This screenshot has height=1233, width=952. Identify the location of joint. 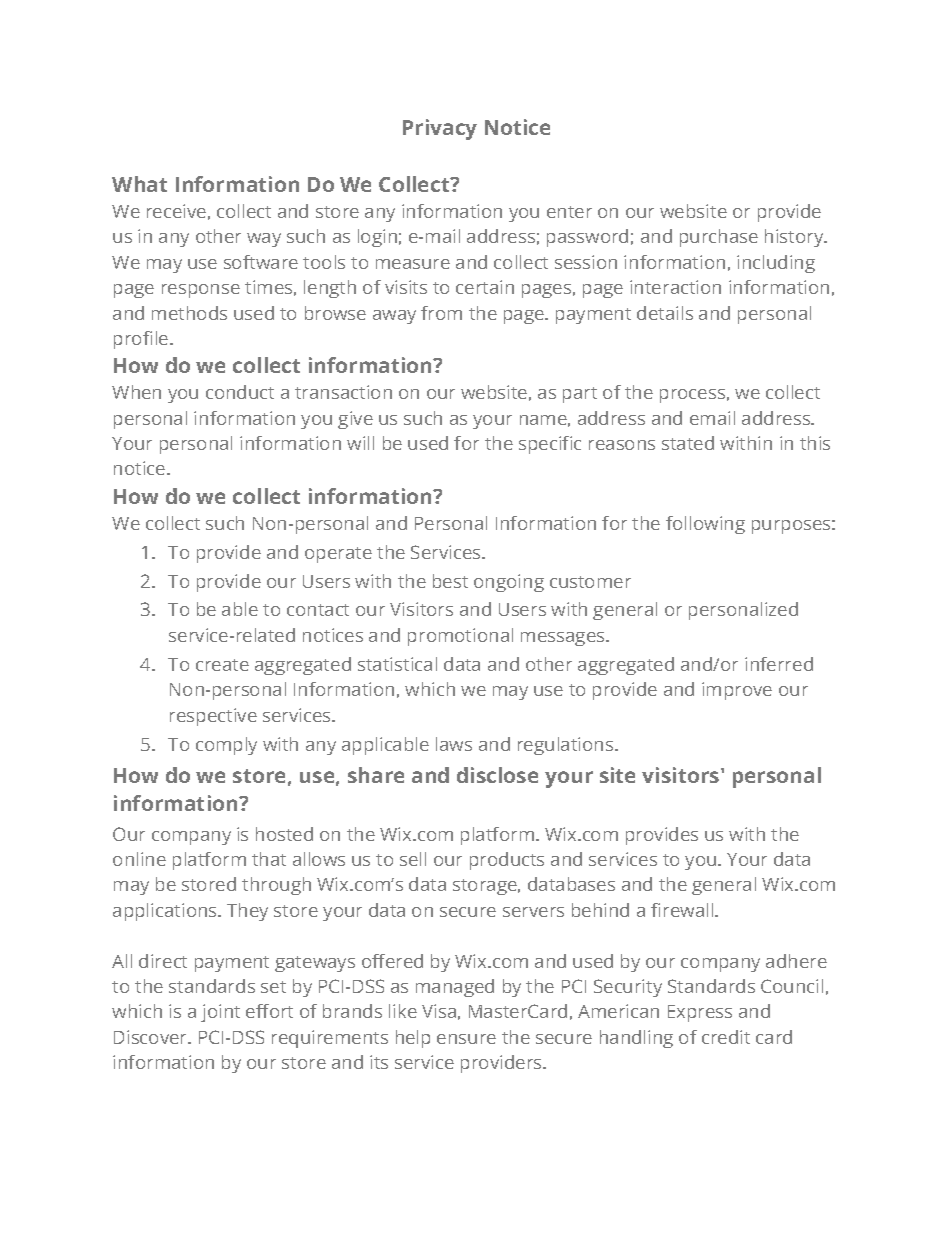
(220, 1013).
